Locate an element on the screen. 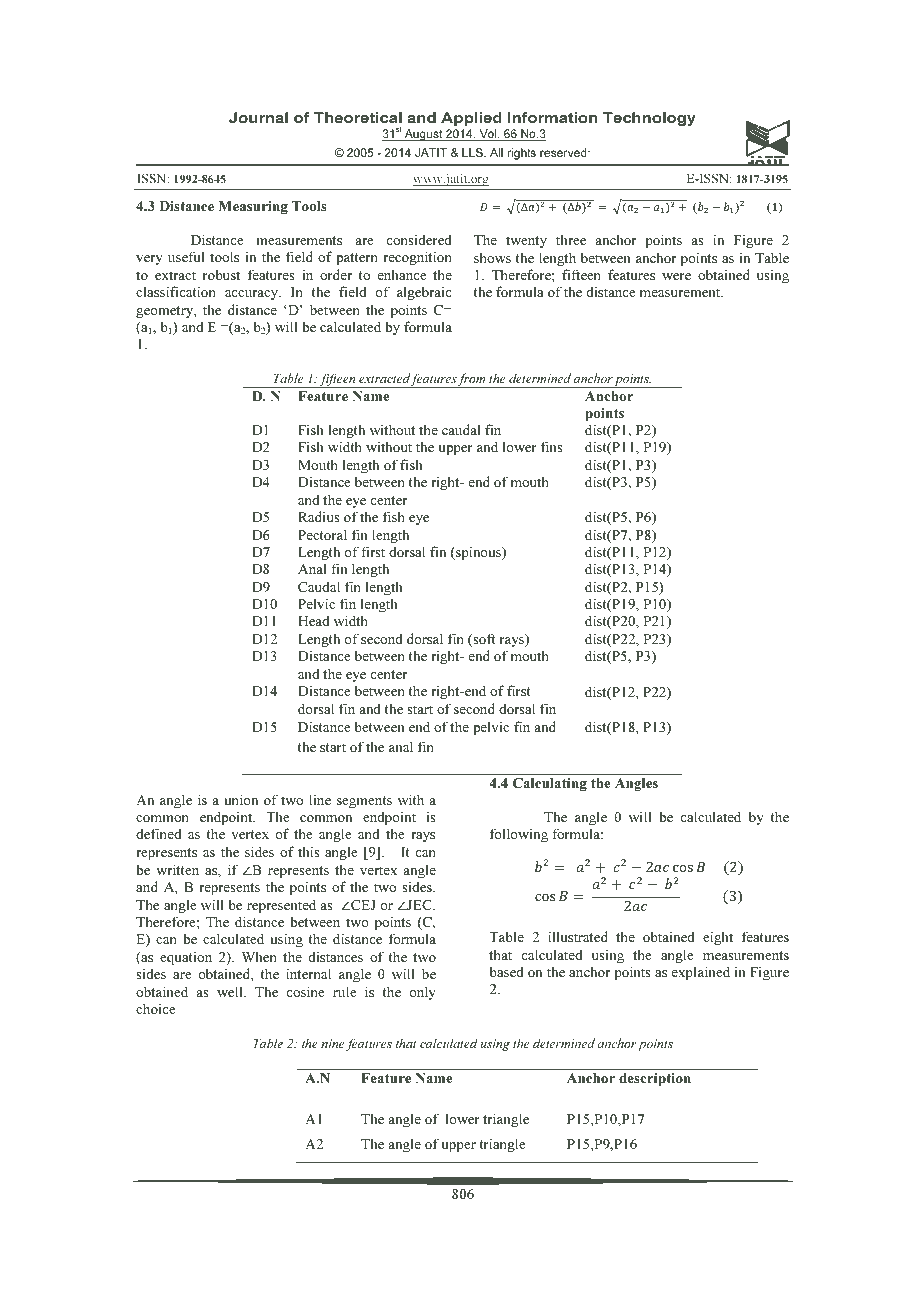 The width and height of the screenshot is (924, 1308). only is located at coordinates (423, 993).
